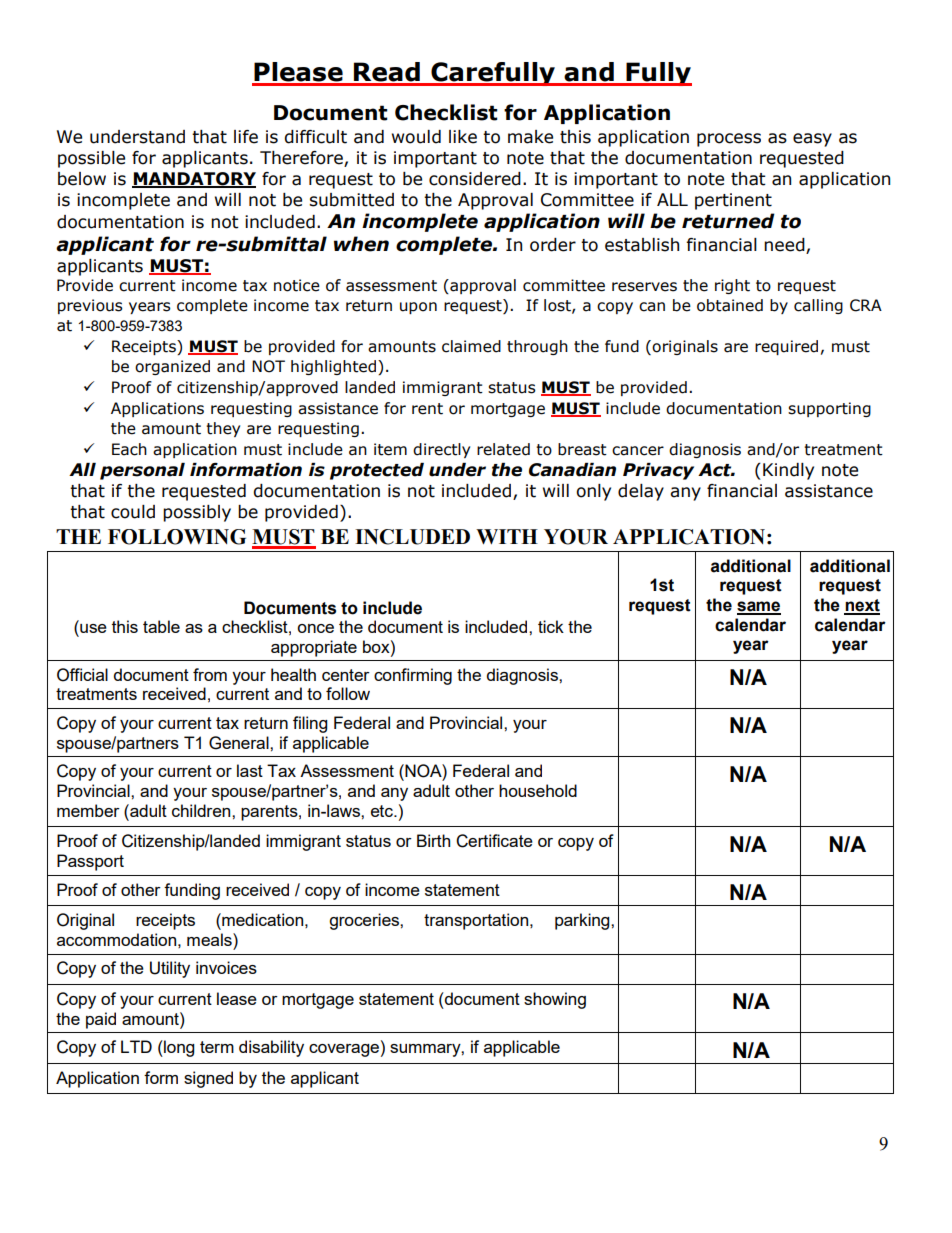 This page has height=1233, width=952. I want to click on related, so click(503, 449).
